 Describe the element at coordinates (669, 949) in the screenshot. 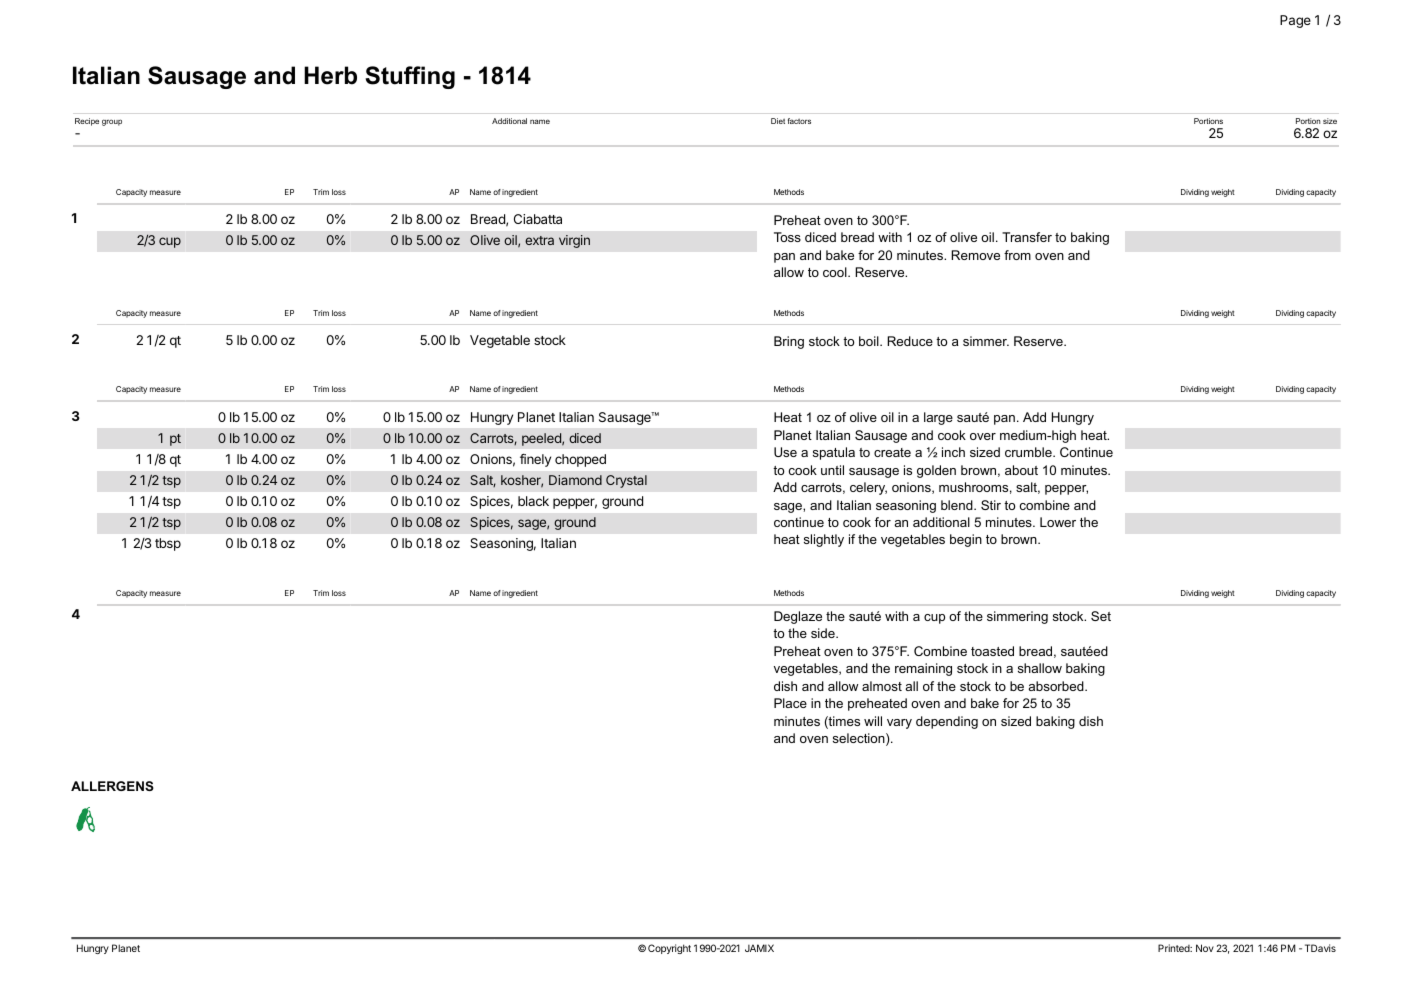

I see `Copyright` at that location.
